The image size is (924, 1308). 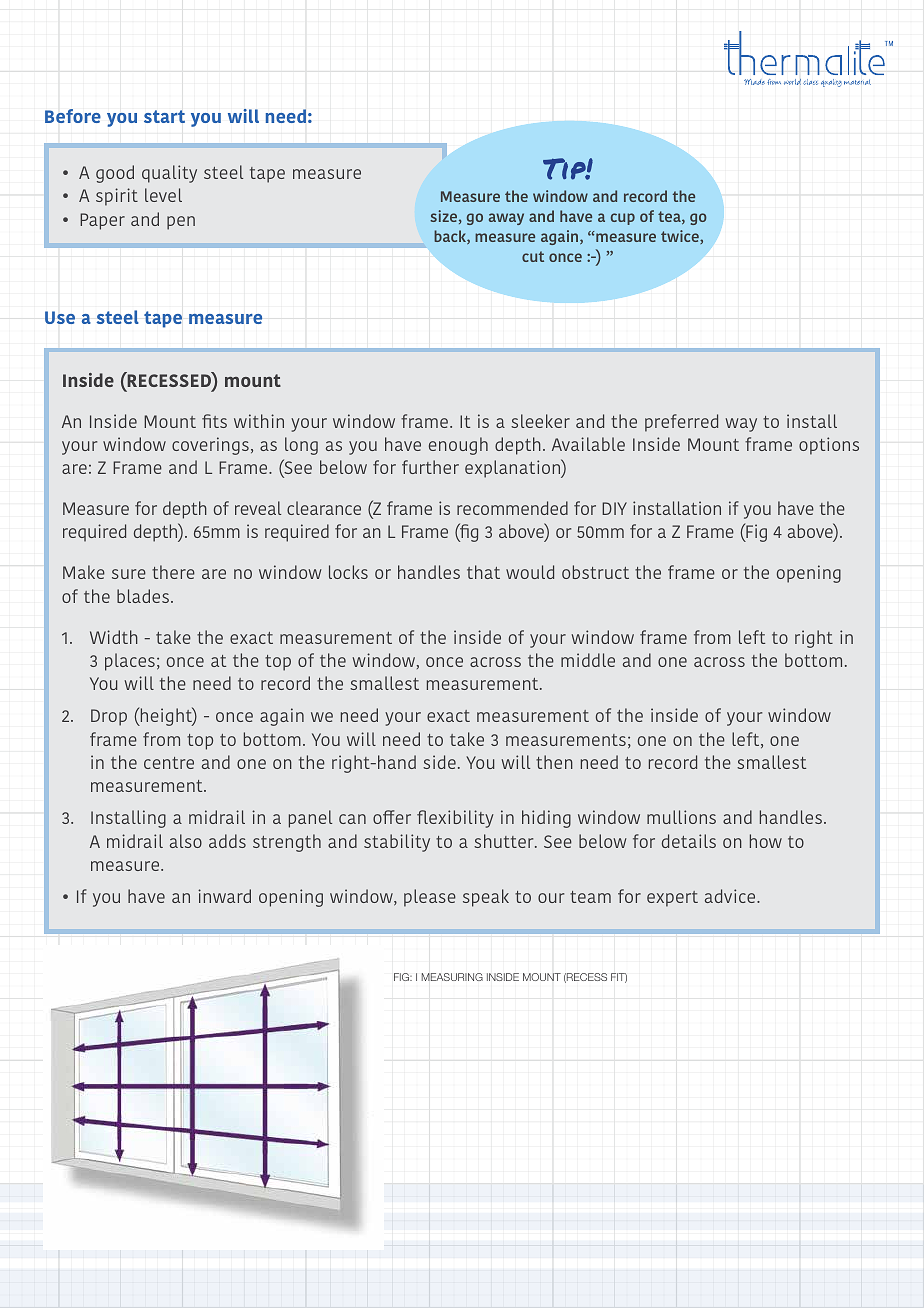 I want to click on that, so click(x=483, y=572).
